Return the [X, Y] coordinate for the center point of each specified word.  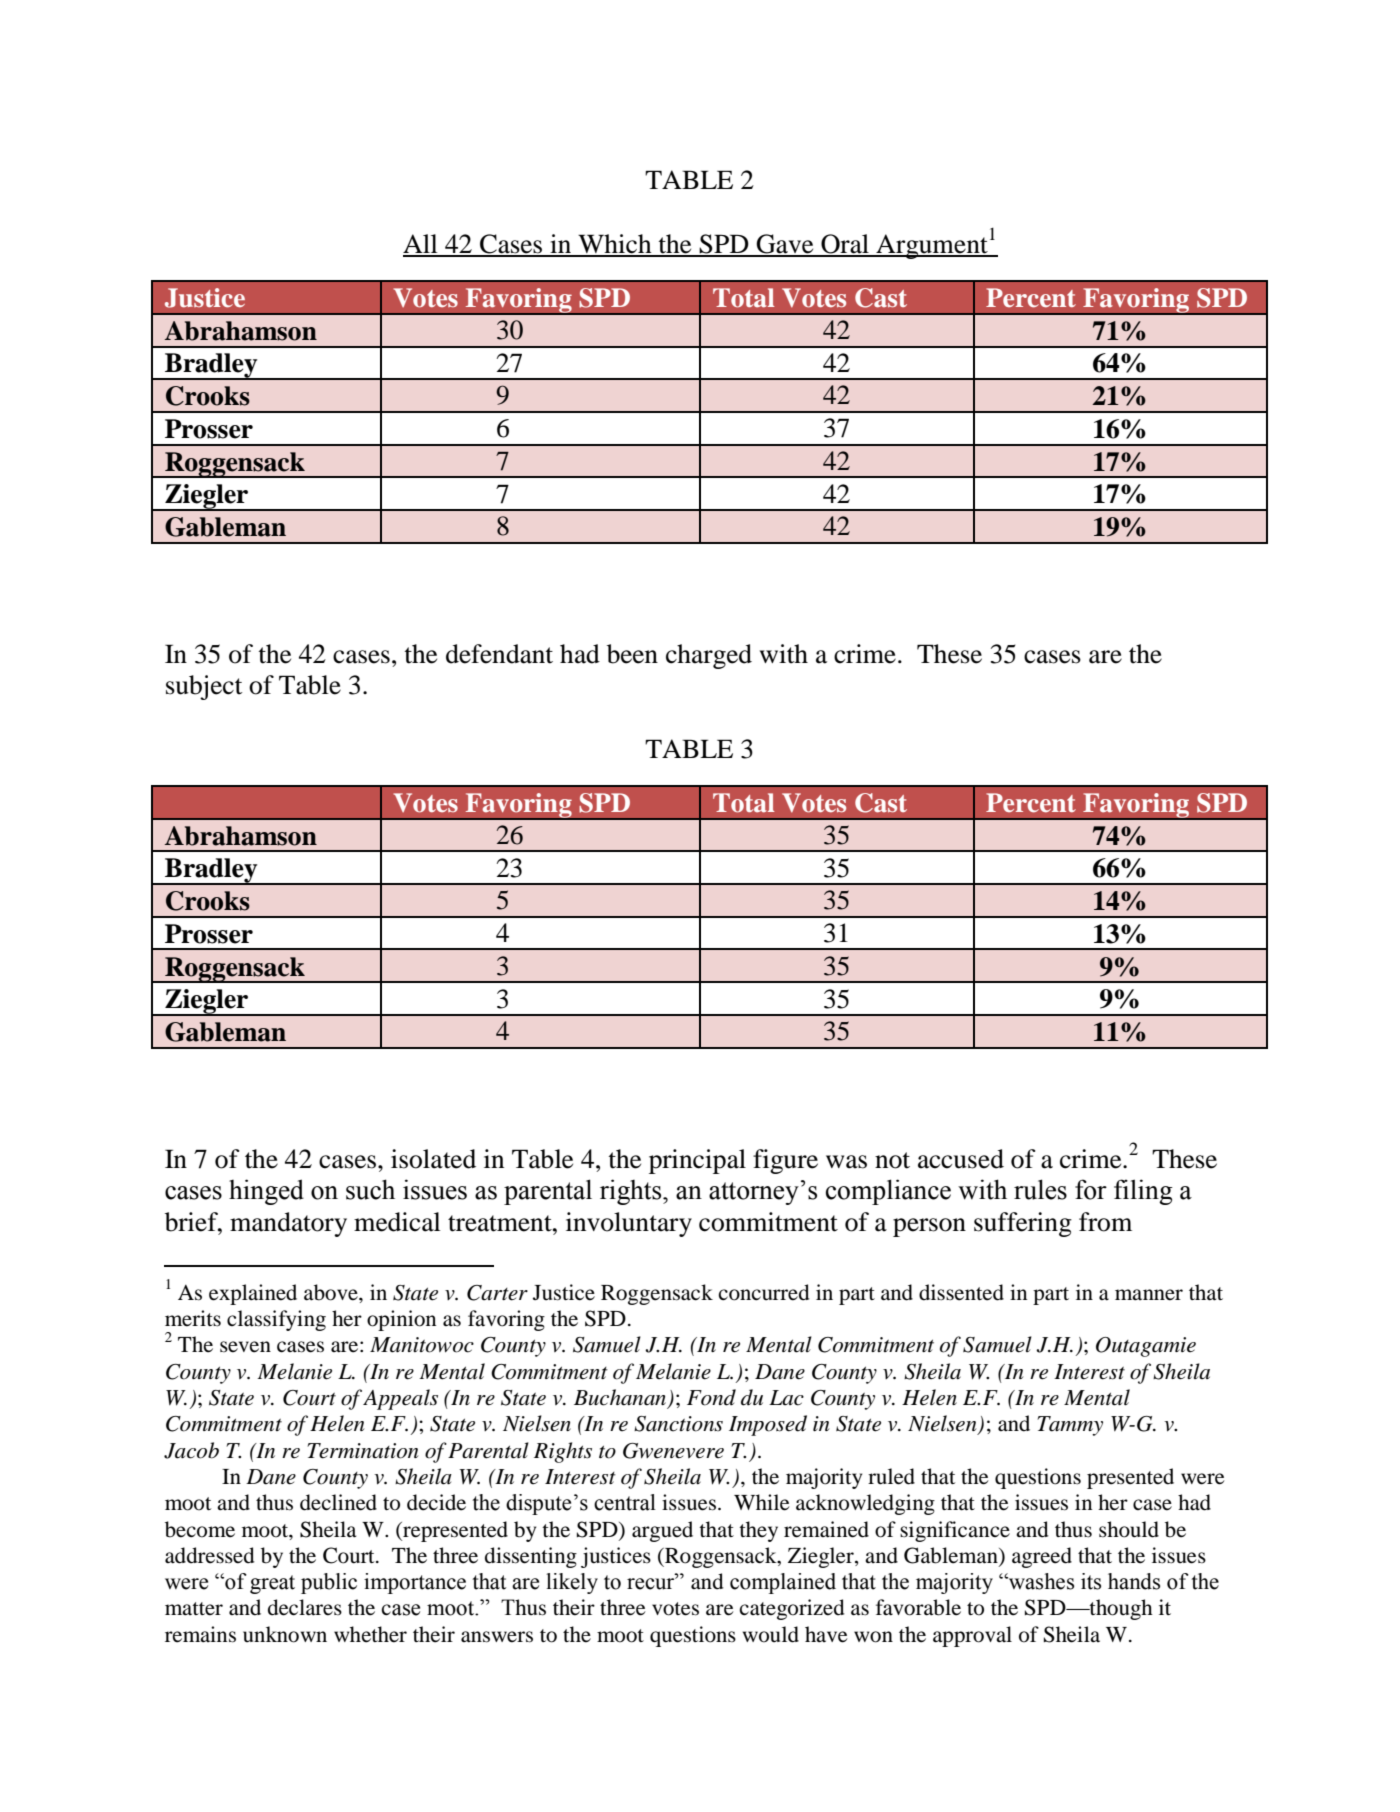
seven [245, 1347]
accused [961, 1159]
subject [204, 687]
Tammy [1070, 1426]
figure [785, 1161]
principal [697, 1161]
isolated [433, 1159]
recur [652, 1583]
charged [709, 656]
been [632, 654]
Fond [711, 1397]
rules [1040, 1189]
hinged [266, 1192]
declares [305, 1607]
